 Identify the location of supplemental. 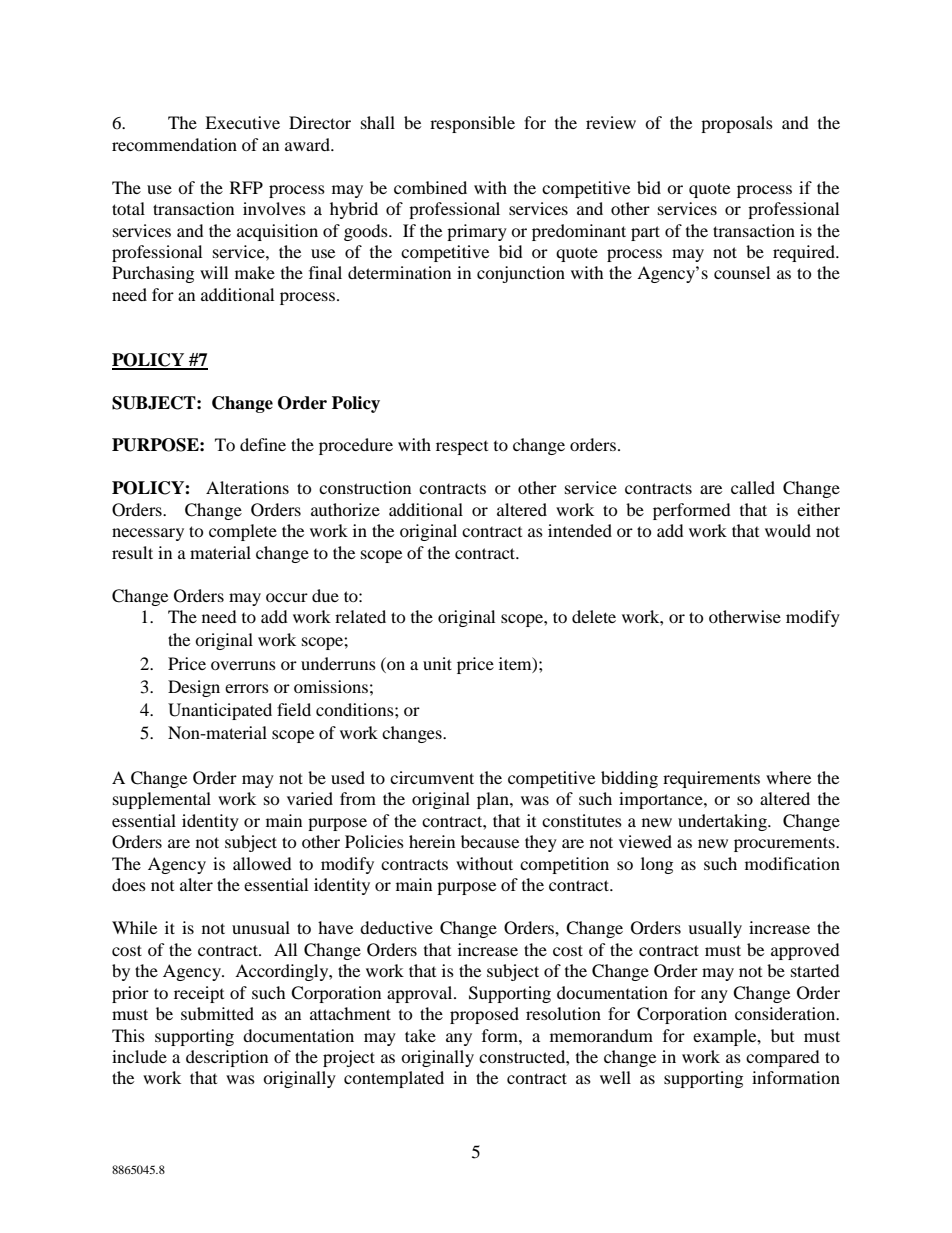
(162, 800).
